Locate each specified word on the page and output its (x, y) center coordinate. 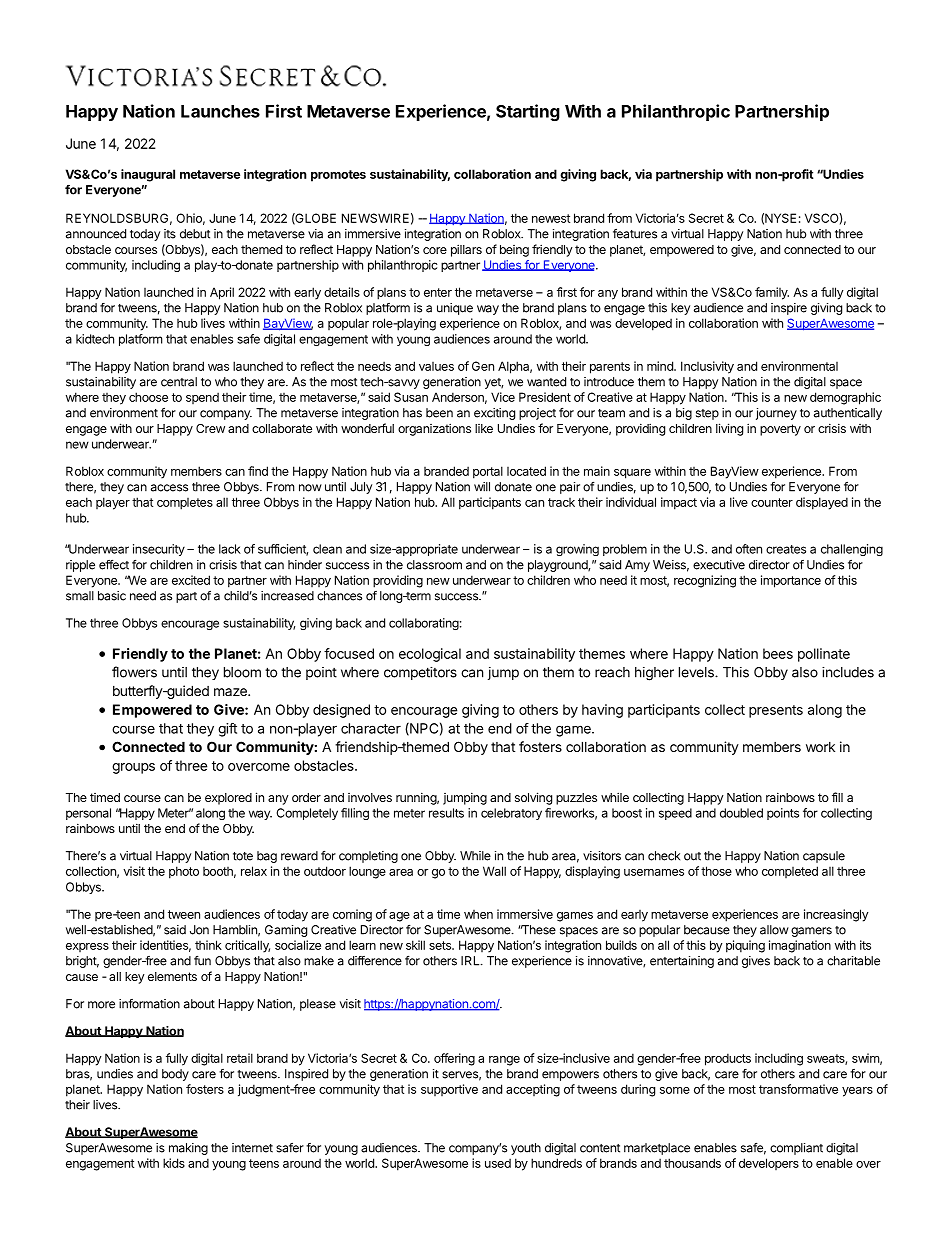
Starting (528, 112)
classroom (434, 565)
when (478, 914)
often (749, 549)
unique (455, 309)
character (371, 728)
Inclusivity (707, 367)
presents (776, 711)
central (179, 382)
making (188, 1149)
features (635, 234)
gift (227, 730)
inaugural (148, 175)
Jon (199, 930)
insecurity (159, 550)
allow (774, 930)
